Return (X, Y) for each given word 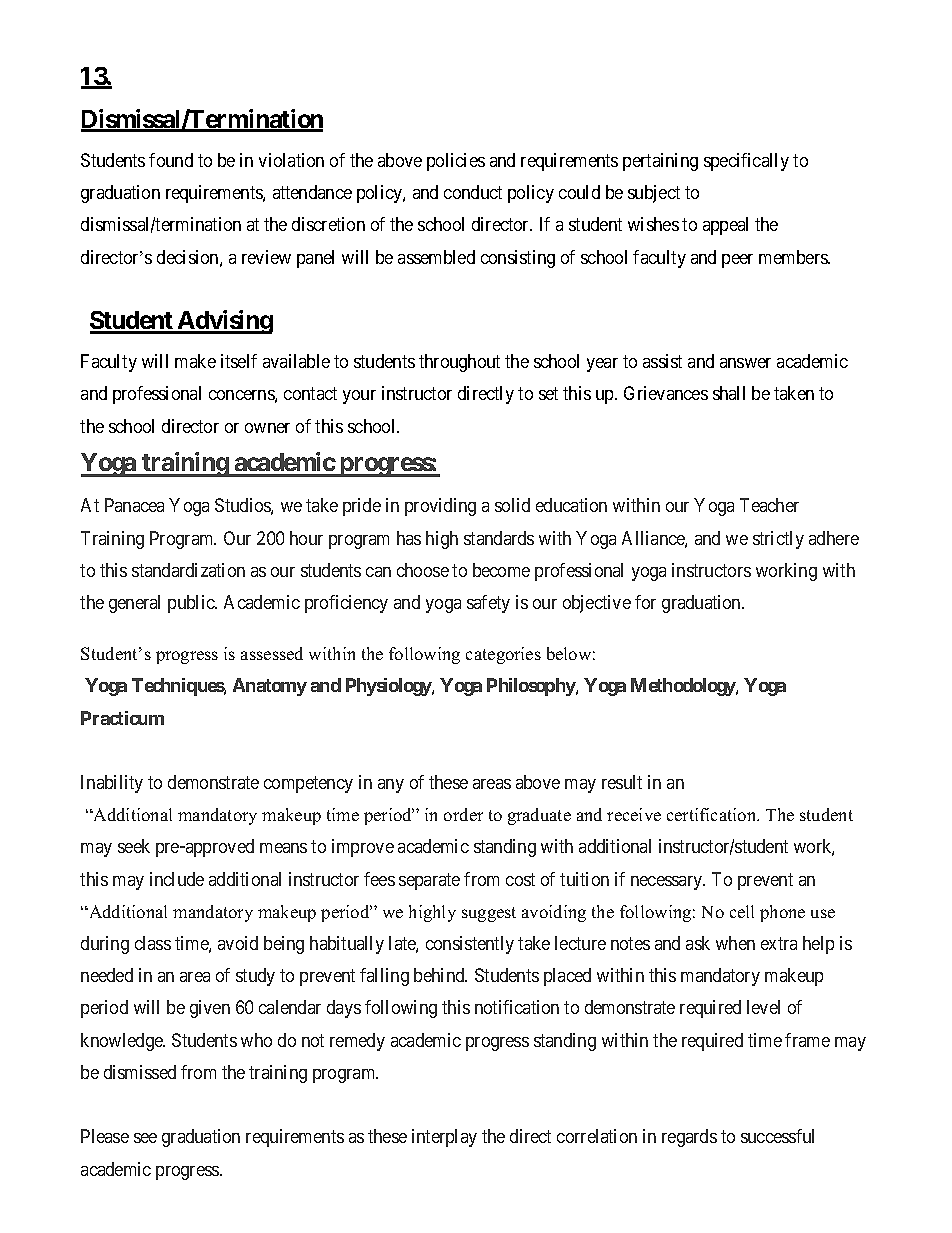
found (171, 160)
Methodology (684, 687)
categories (503, 655)
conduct (473, 192)
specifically (746, 162)
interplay (444, 1138)
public (192, 604)
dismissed (140, 1072)
